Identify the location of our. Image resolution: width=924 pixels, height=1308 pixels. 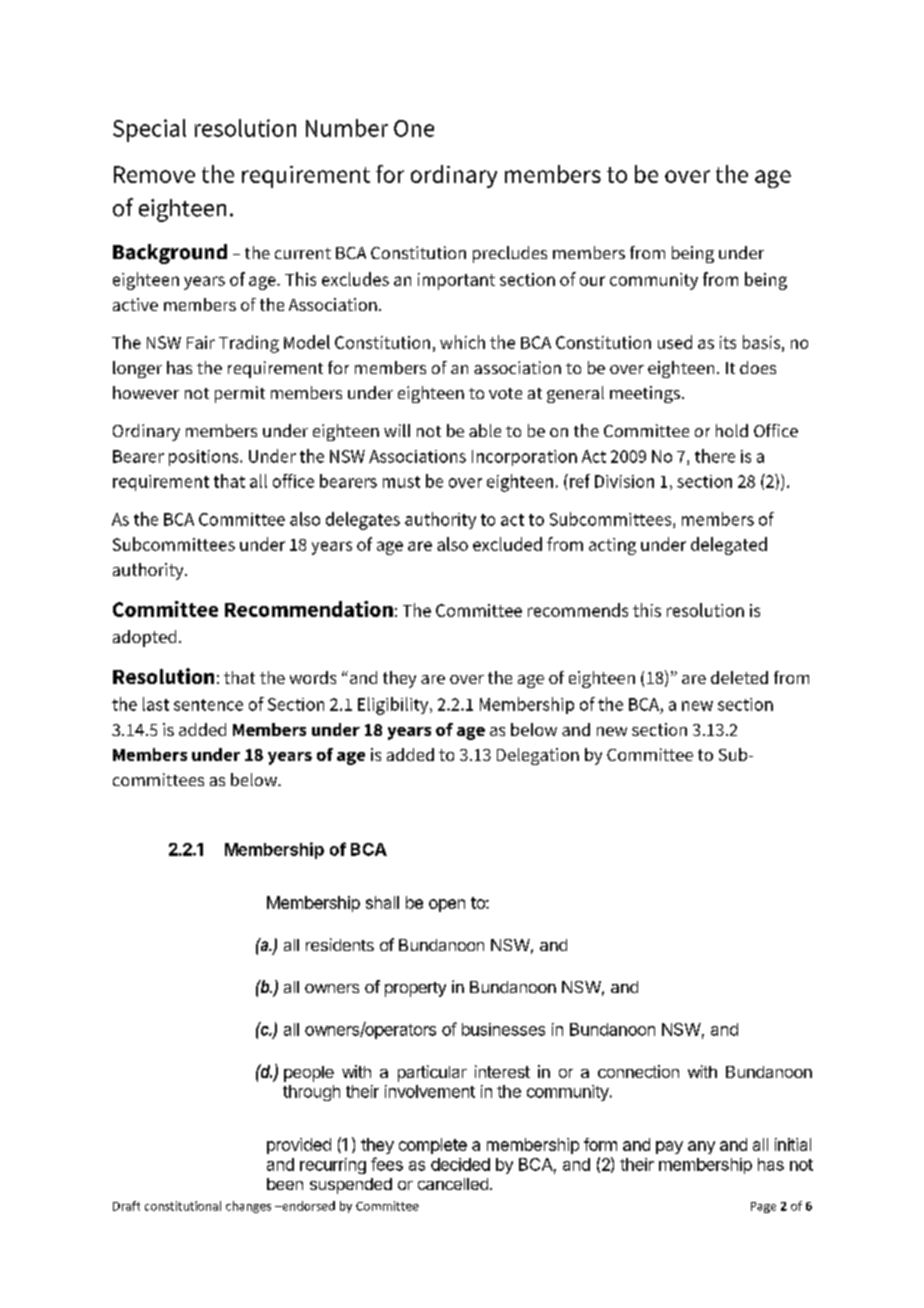
(592, 281).
